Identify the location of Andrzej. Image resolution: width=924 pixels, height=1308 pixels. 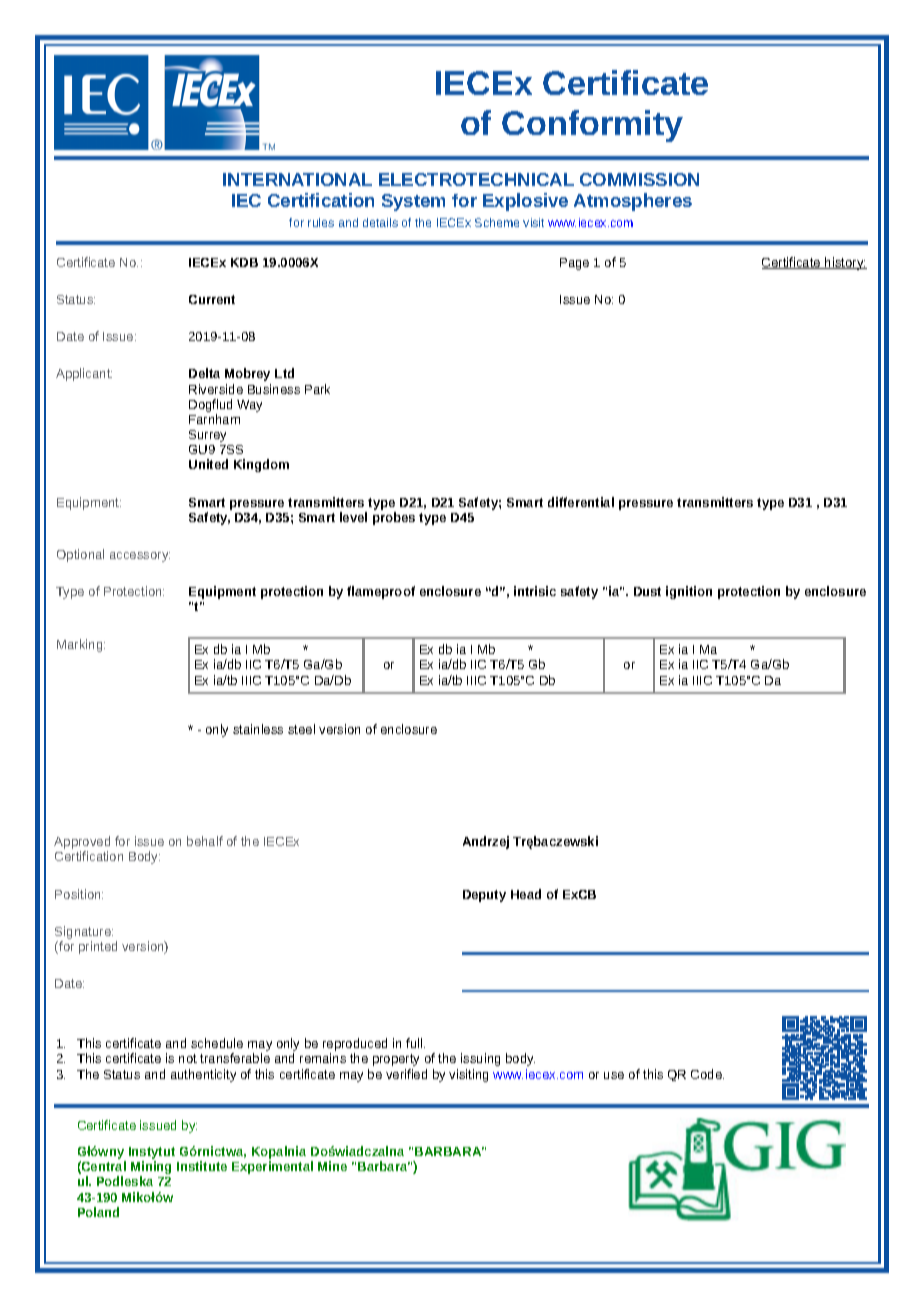
(486, 842).
